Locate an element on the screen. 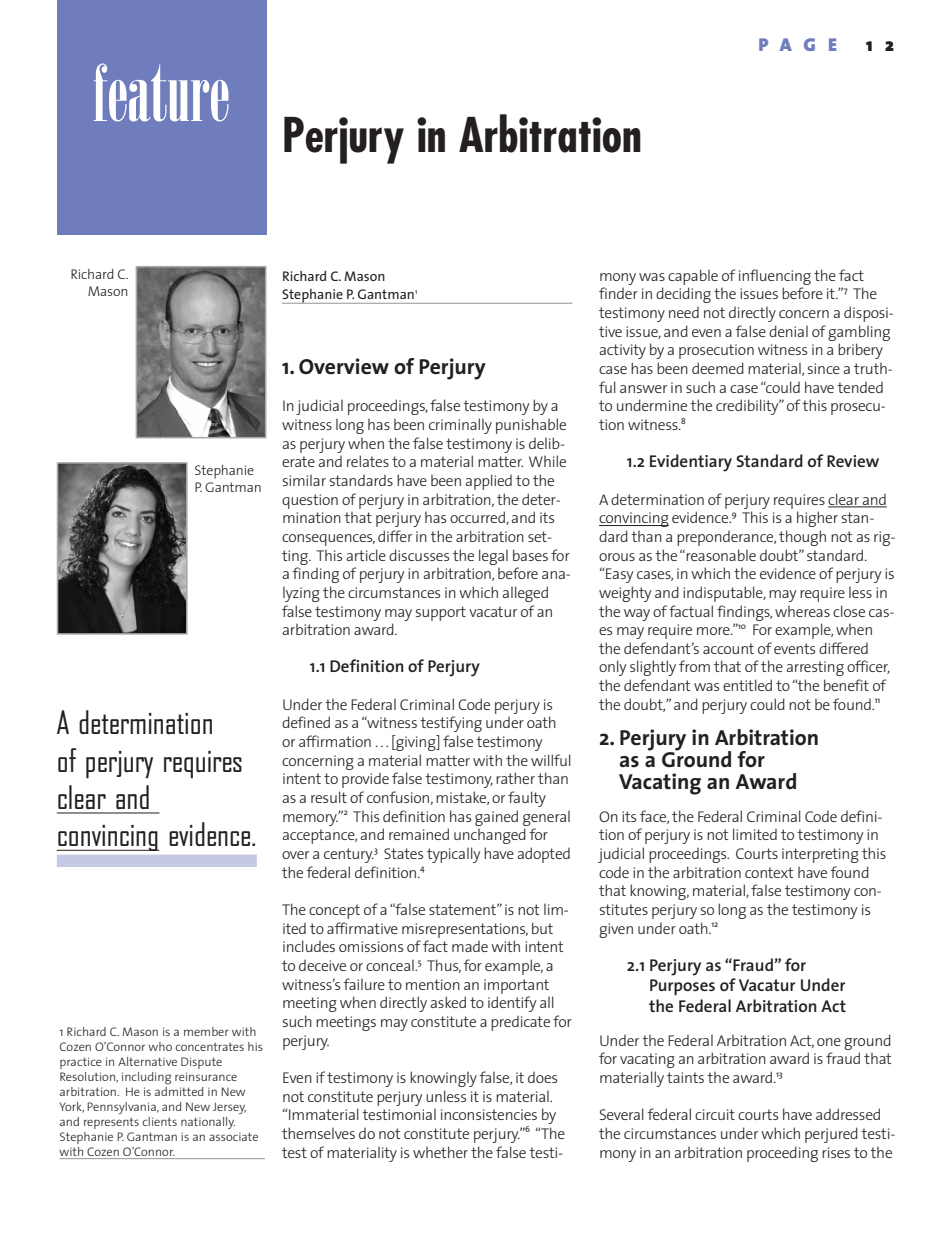 Image resolution: width=952 pixels, height=1233 pixels. influencing is located at coordinates (775, 277).
